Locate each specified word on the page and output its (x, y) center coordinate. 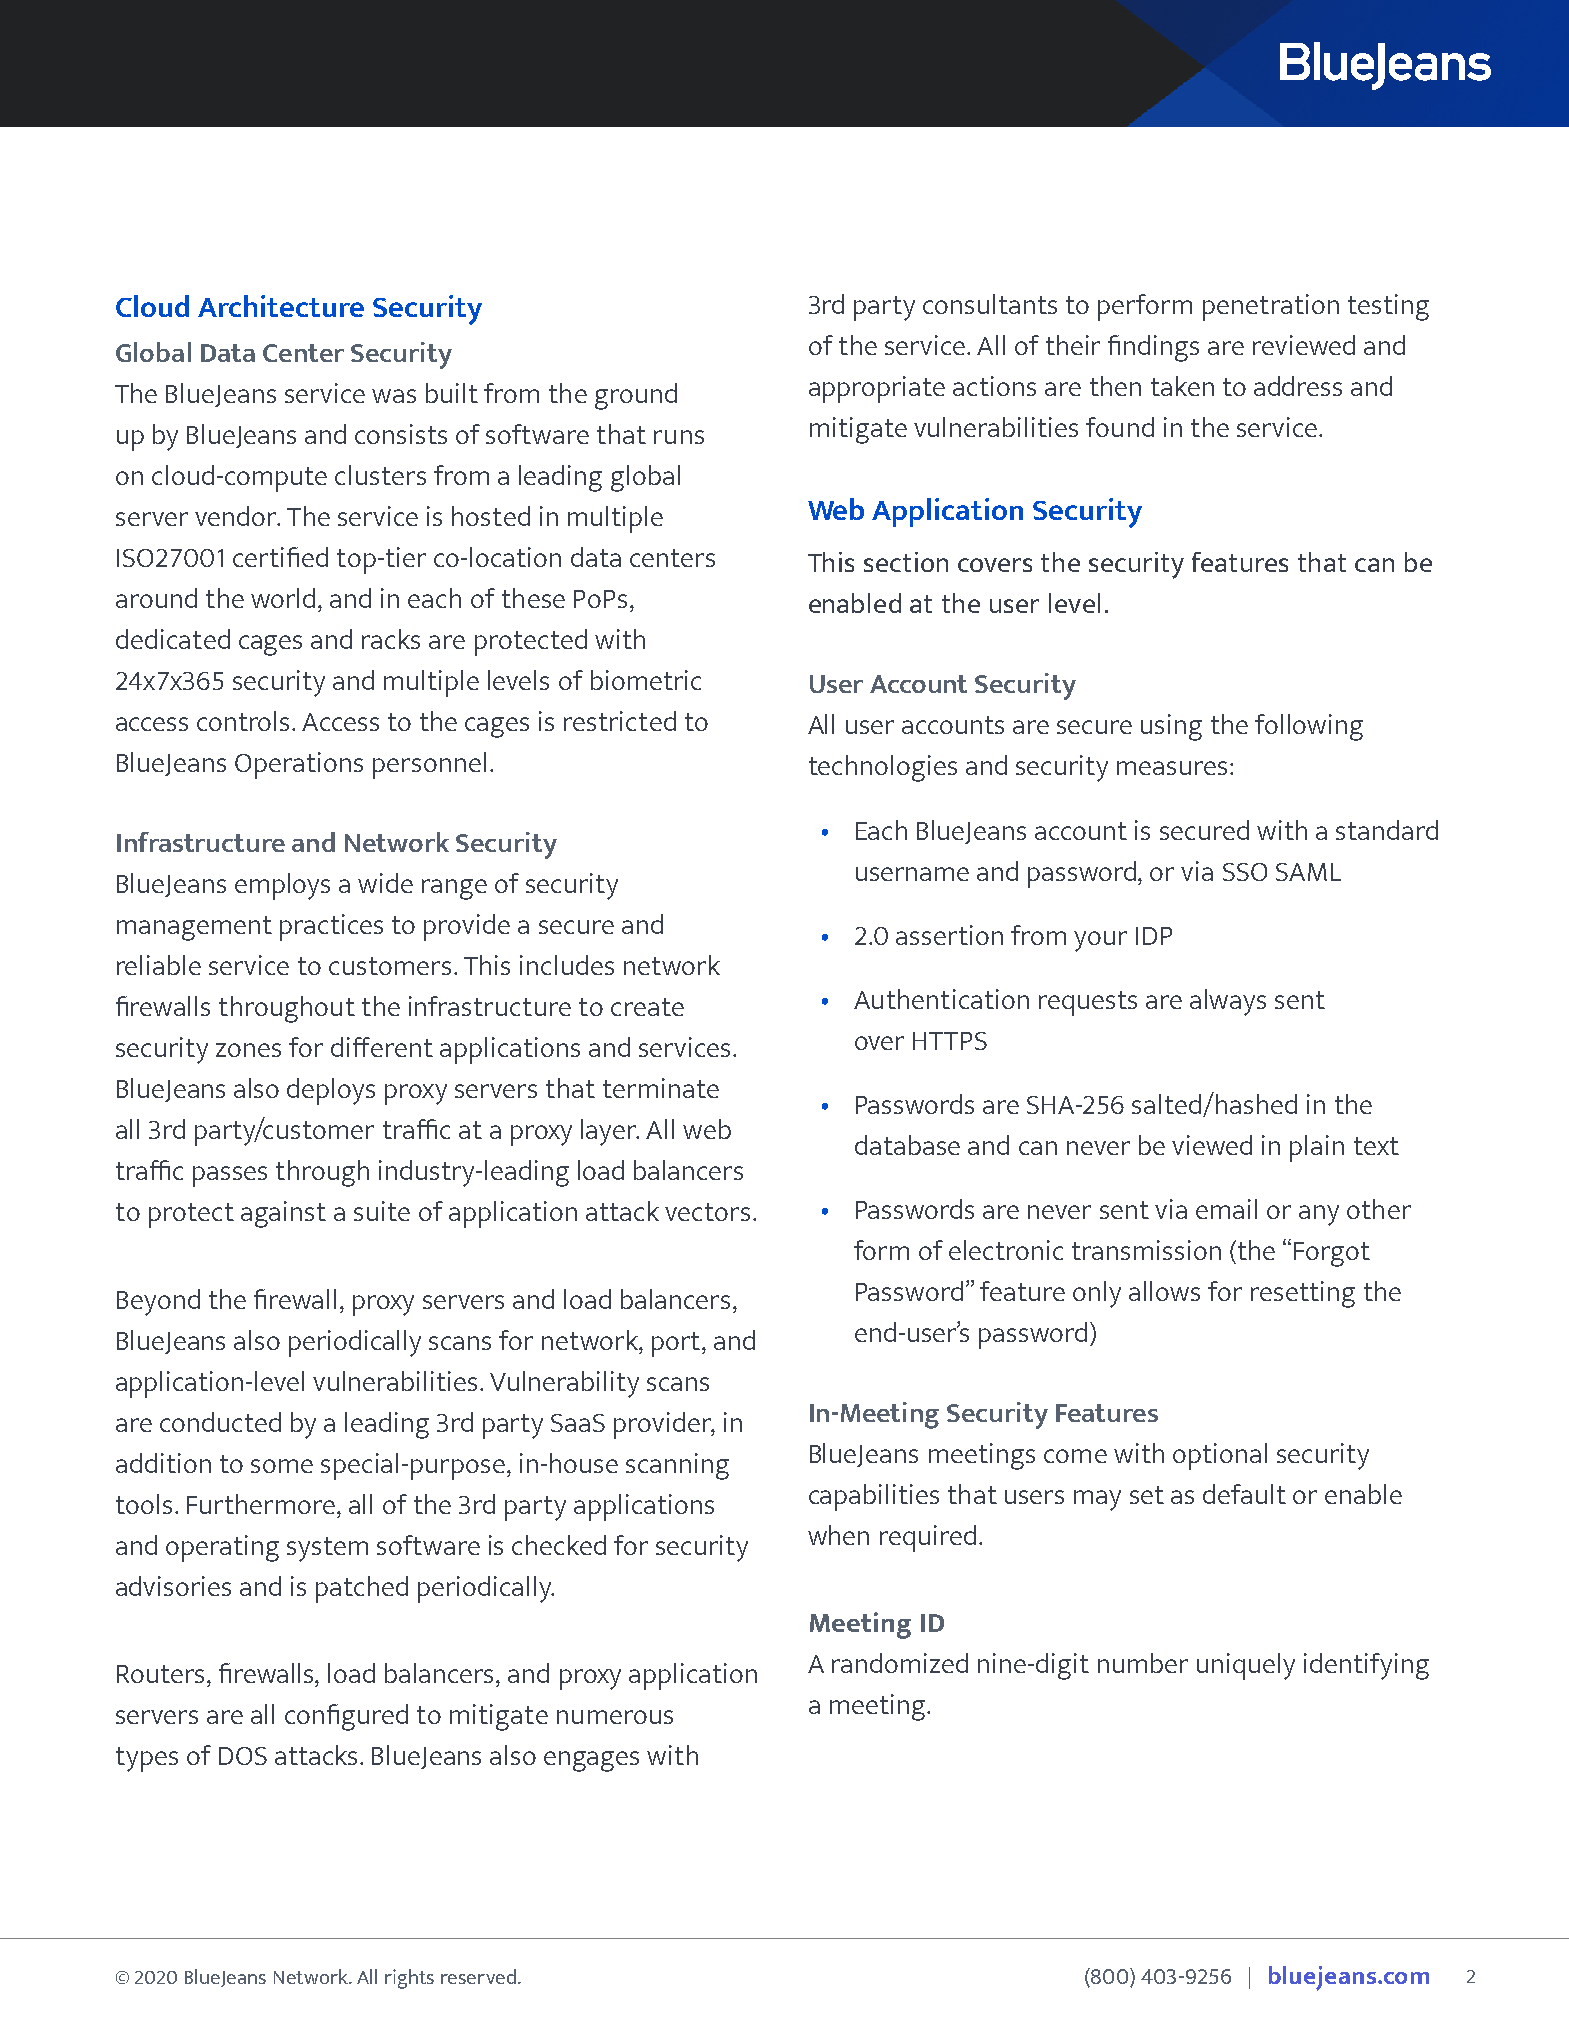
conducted (220, 1422)
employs (282, 886)
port (677, 1344)
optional (1220, 1456)
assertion (949, 935)
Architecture (281, 306)
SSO (1245, 872)
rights (409, 1979)
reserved (478, 1976)
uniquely (1246, 1666)
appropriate (877, 389)
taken (1182, 386)
